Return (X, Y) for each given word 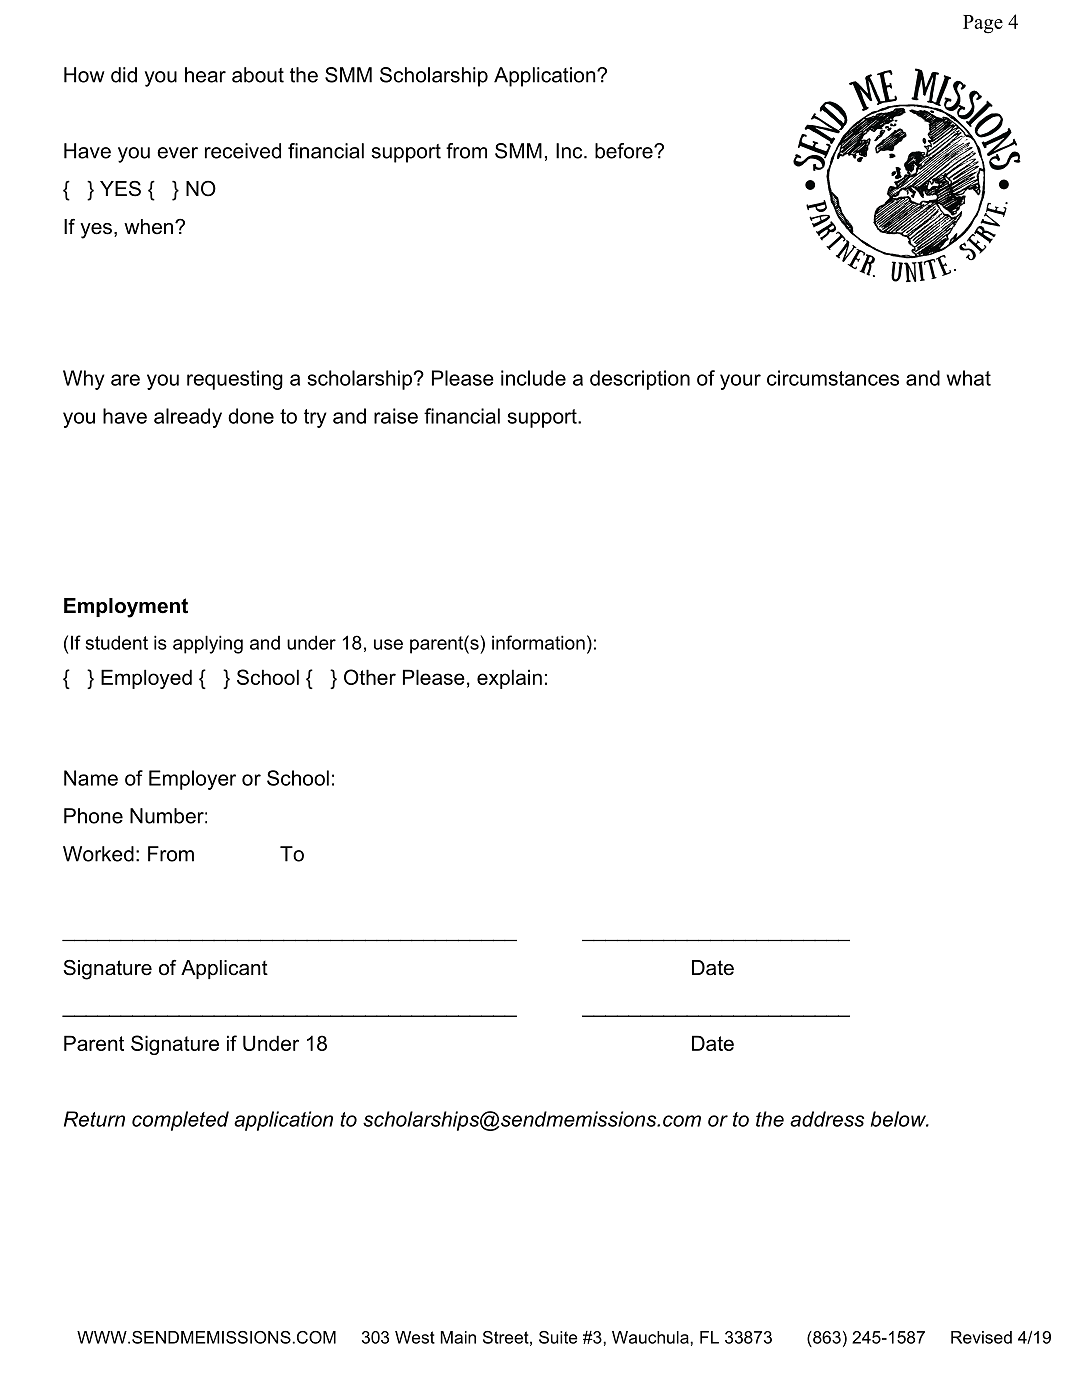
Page (983, 24)
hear (205, 75)
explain (509, 679)
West (415, 1337)
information (538, 642)
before (625, 151)
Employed (146, 679)
